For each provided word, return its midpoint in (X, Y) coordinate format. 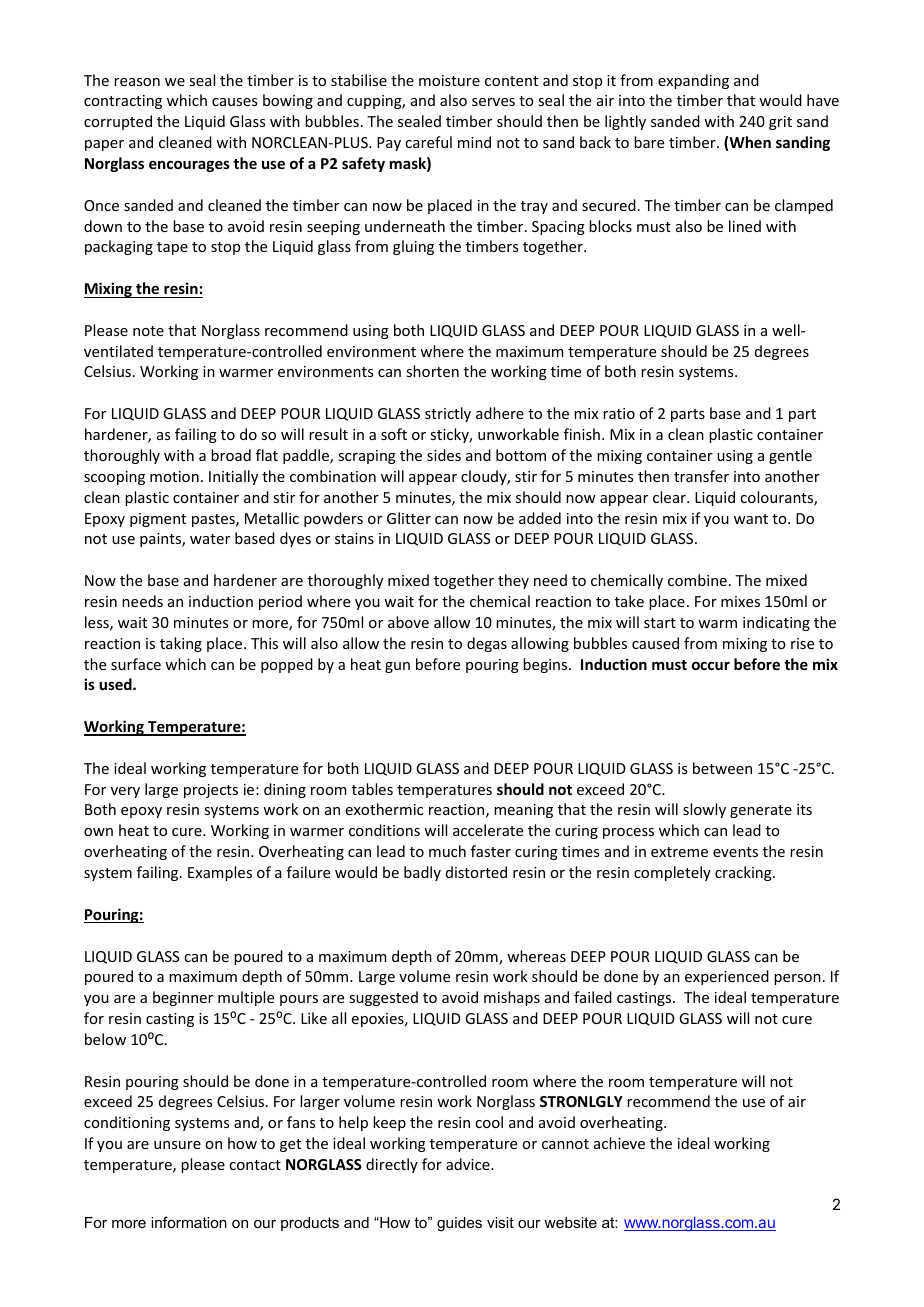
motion (174, 476)
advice (469, 1164)
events (735, 852)
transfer (701, 476)
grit (780, 123)
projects (211, 791)
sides (444, 455)
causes (234, 102)
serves (493, 102)
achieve (619, 1143)
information (189, 1222)
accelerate (488, 830)
